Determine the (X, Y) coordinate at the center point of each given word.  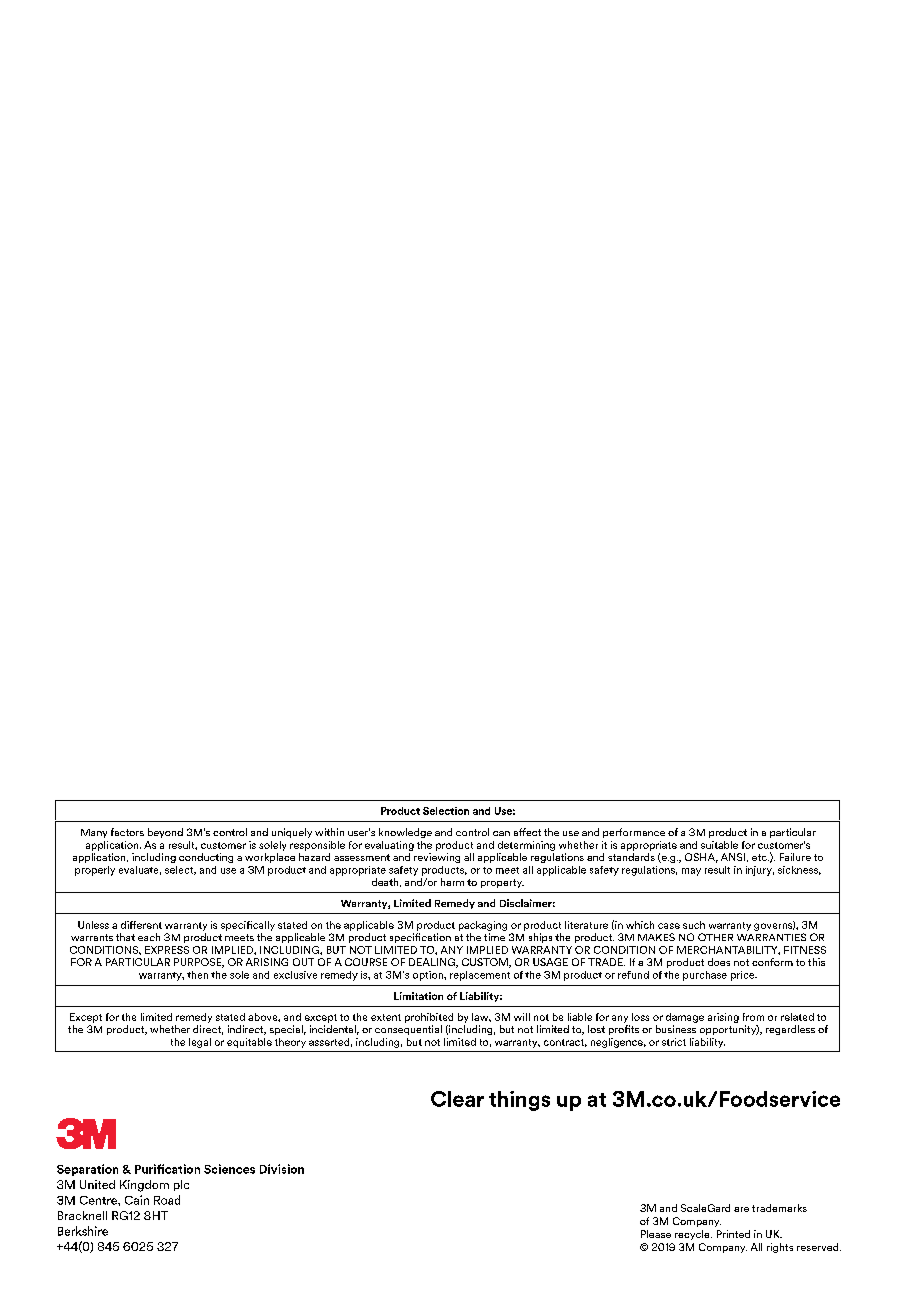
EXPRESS (167, 950)
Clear (457, 1099)
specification (420, 938)
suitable (719, 845)
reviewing (437, 858)
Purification (167, 1169)
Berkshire (83, 1231)
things (519, 1101)
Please (656, 1234)
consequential (408, 1030)
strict (674, 1042)
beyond (165, 833)
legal (200, 1043)
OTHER (715, 937)
